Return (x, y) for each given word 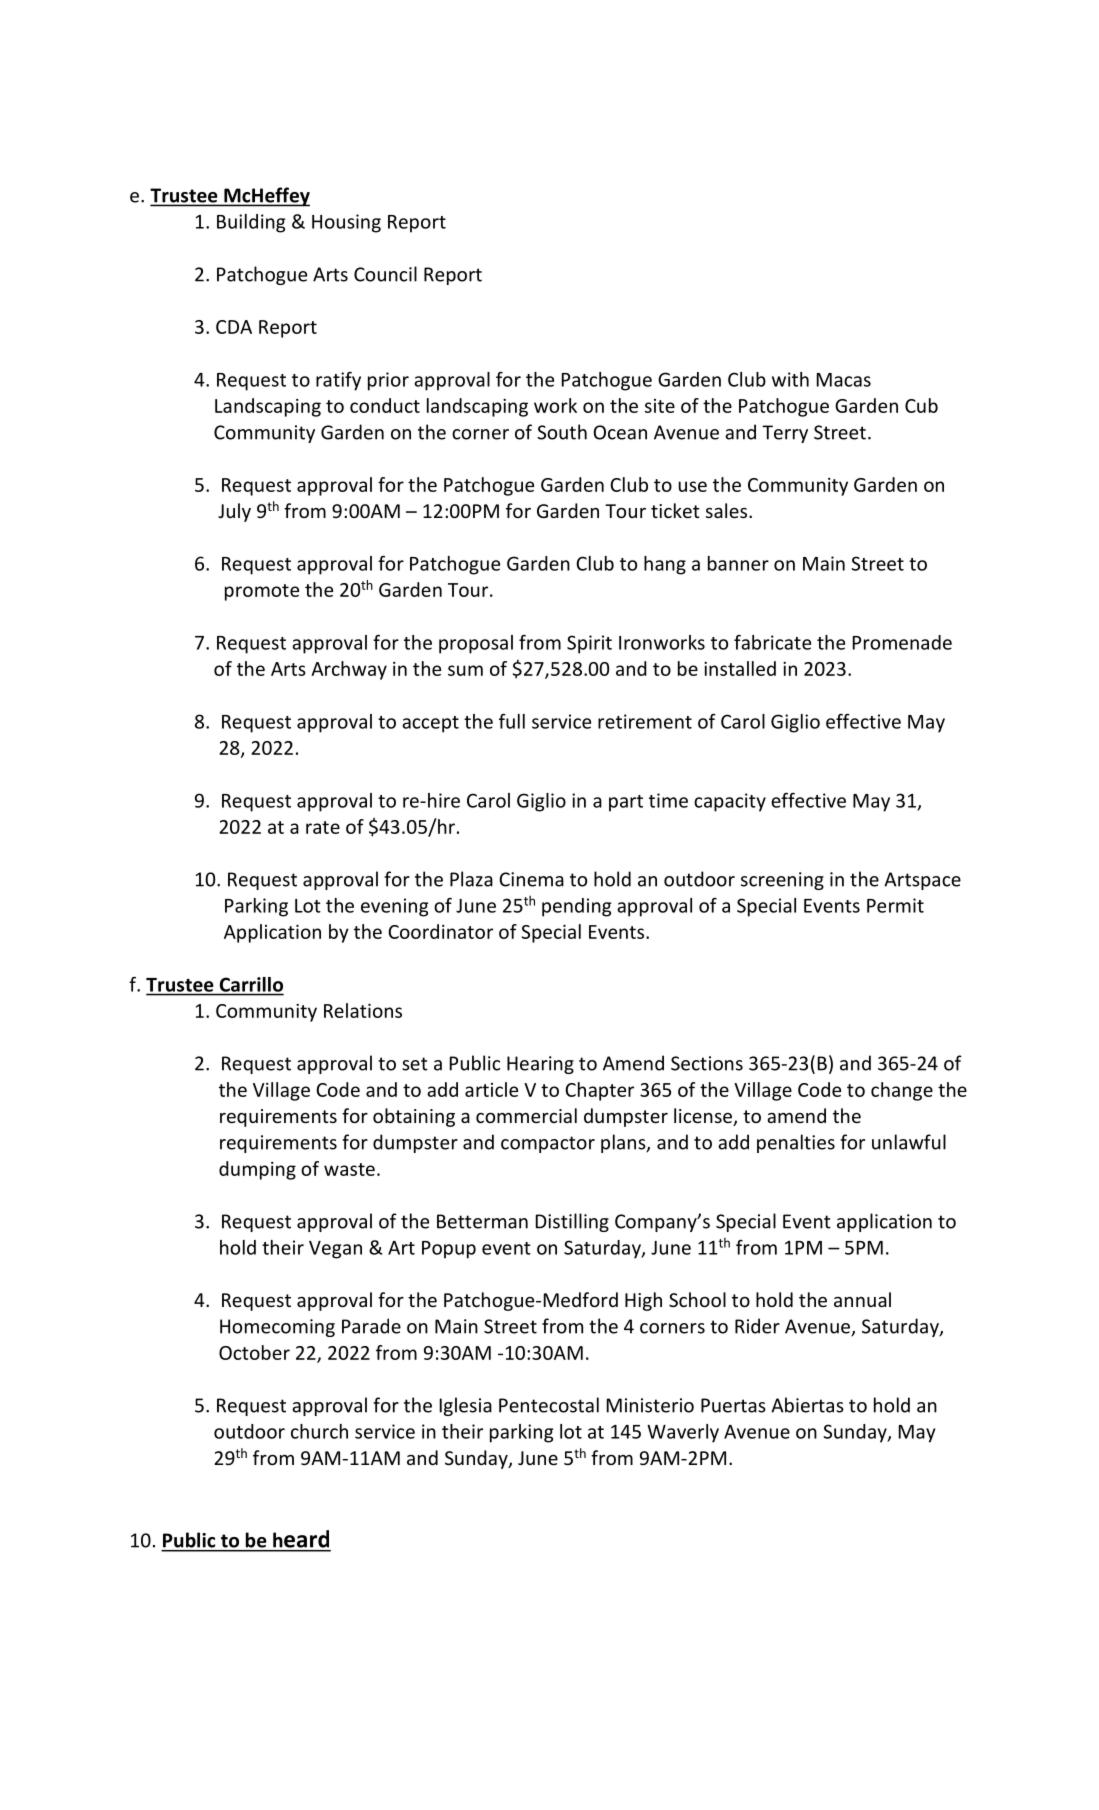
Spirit (589, 644)
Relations (363, 1010)
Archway (349, 670)
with (790, 379)
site (660, 406)
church (319, 1431)
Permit (895, 905)
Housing (346, 223)
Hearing (540, 1065)
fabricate (772, 642)
